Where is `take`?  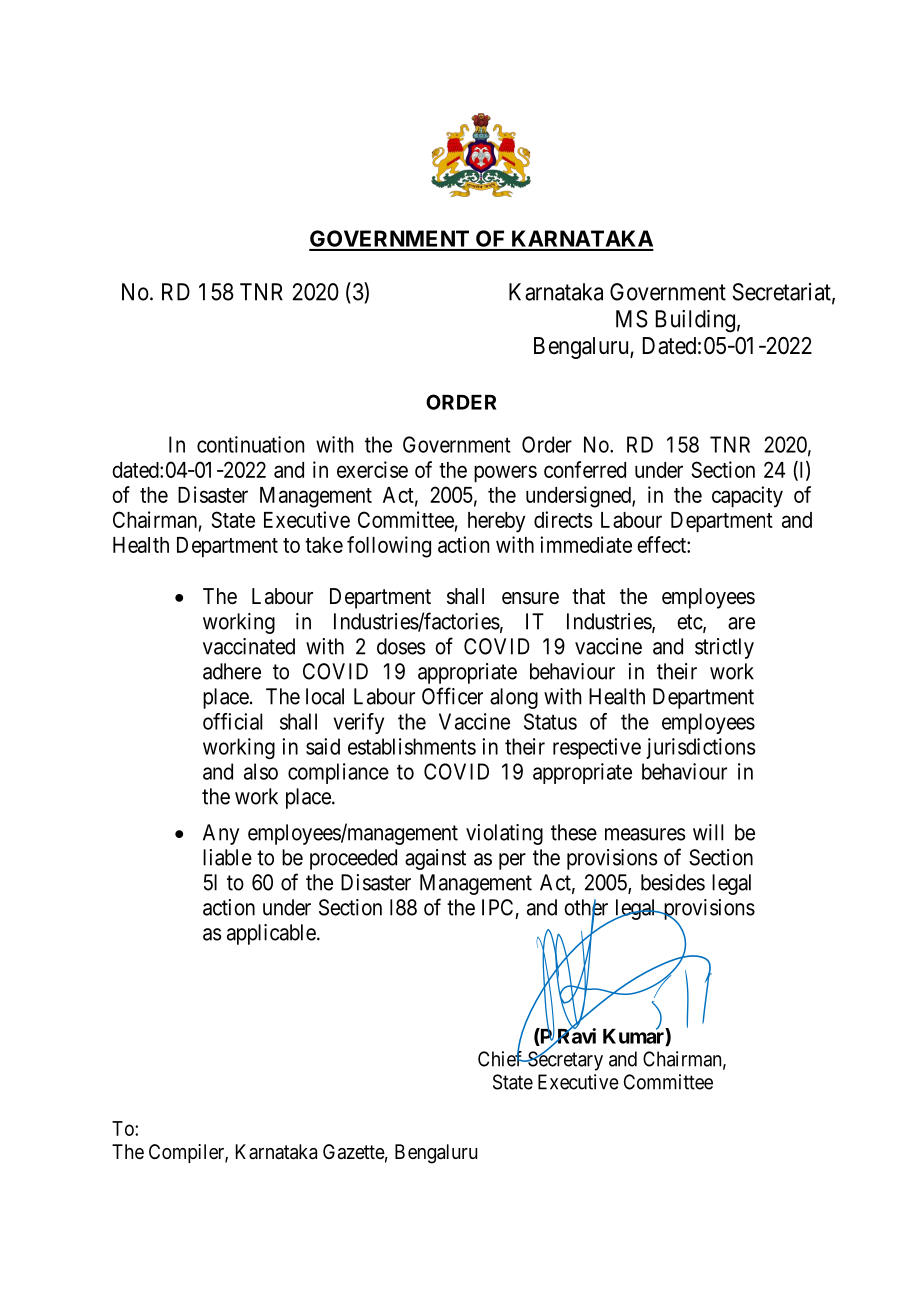
take is located at coordinates (324, 545).
